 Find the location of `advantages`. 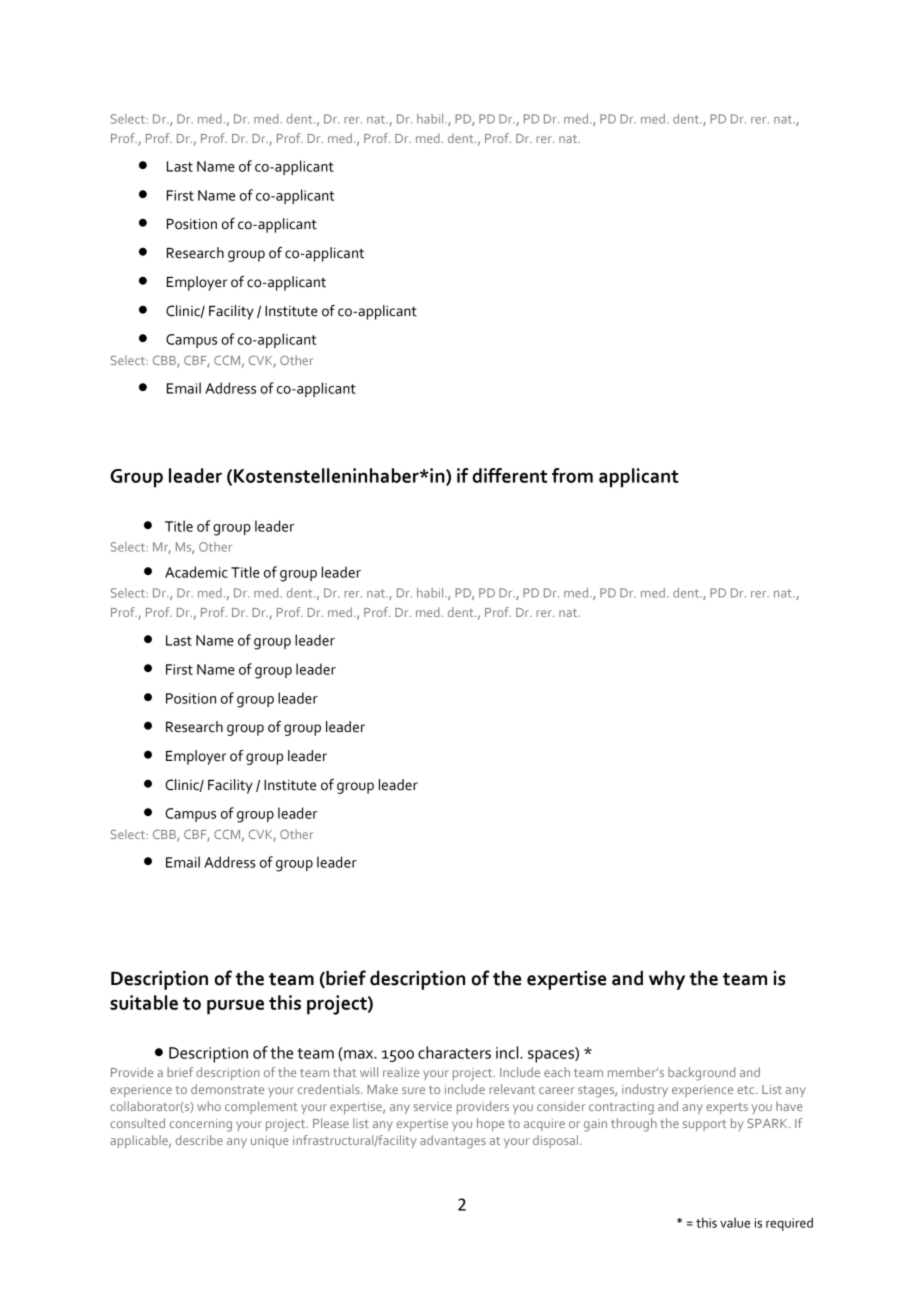

advantages is located at coordinates (453, 1142).
